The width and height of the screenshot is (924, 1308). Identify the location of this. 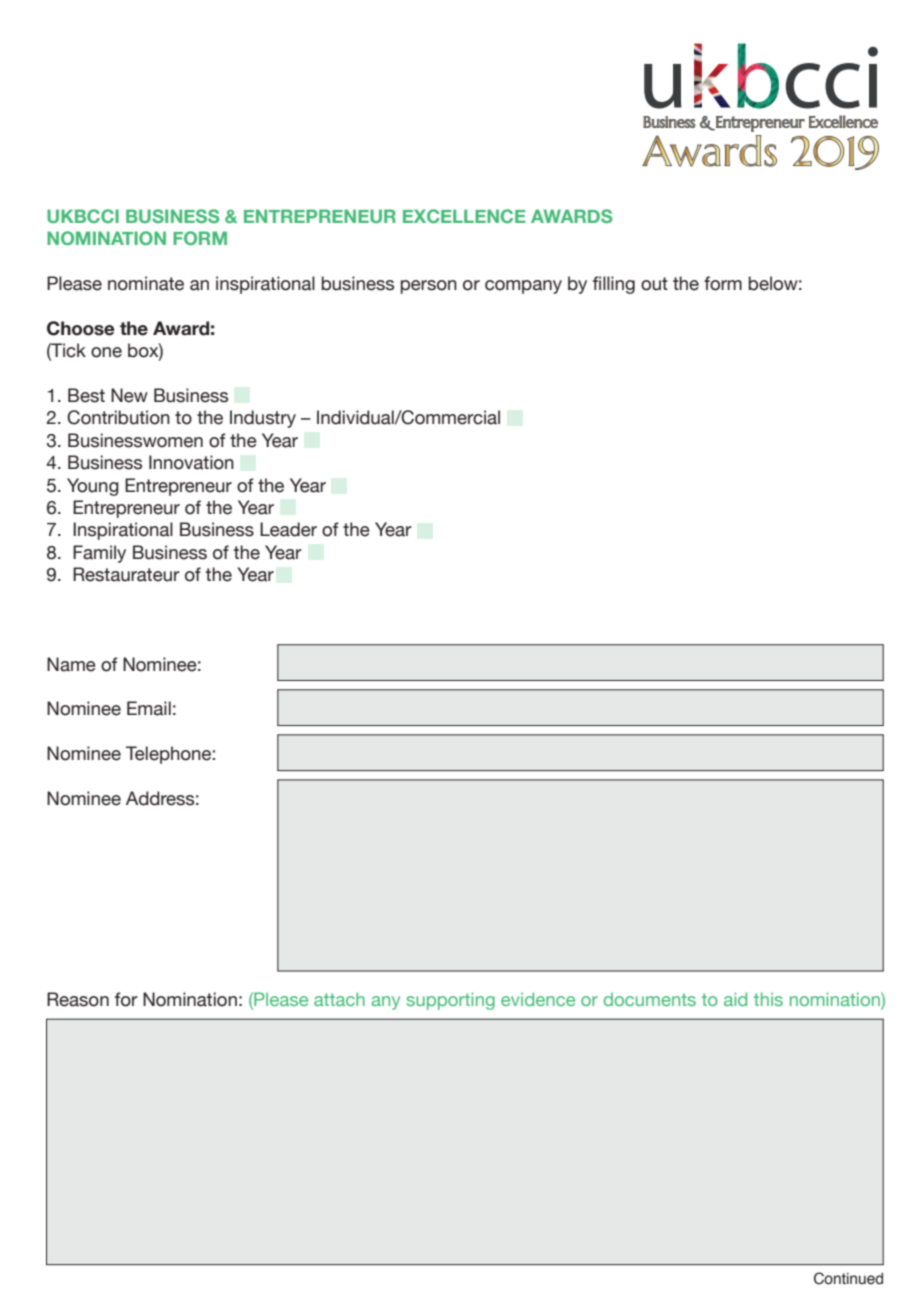
(768, 999).
